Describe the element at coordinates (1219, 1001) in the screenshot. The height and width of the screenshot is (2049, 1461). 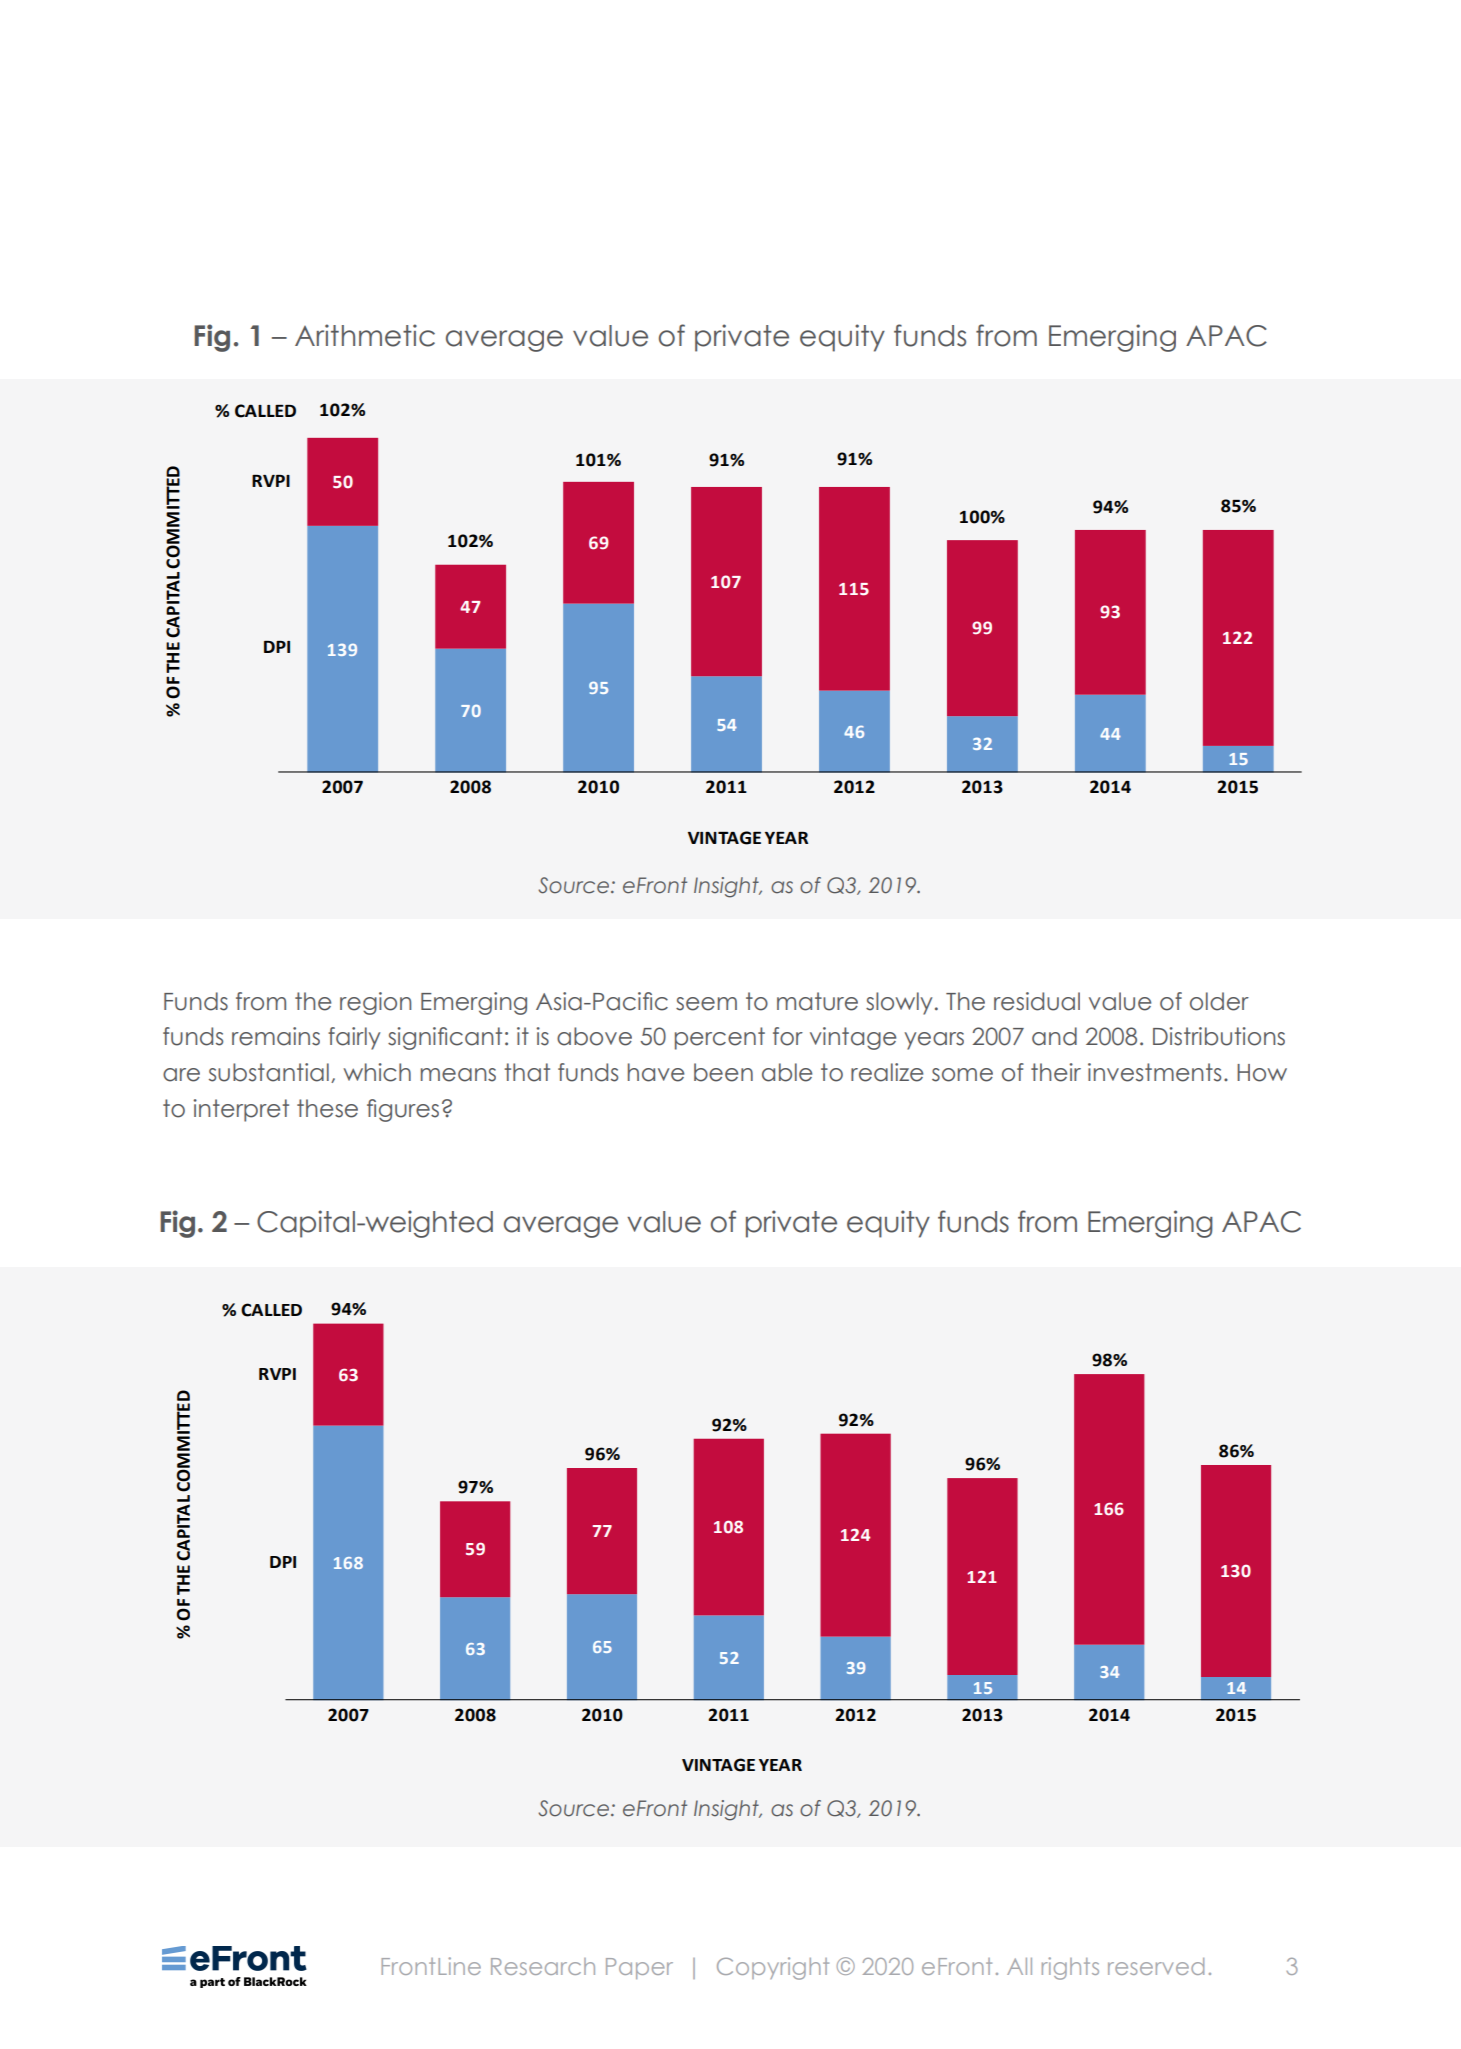
I see `older` at that location.
